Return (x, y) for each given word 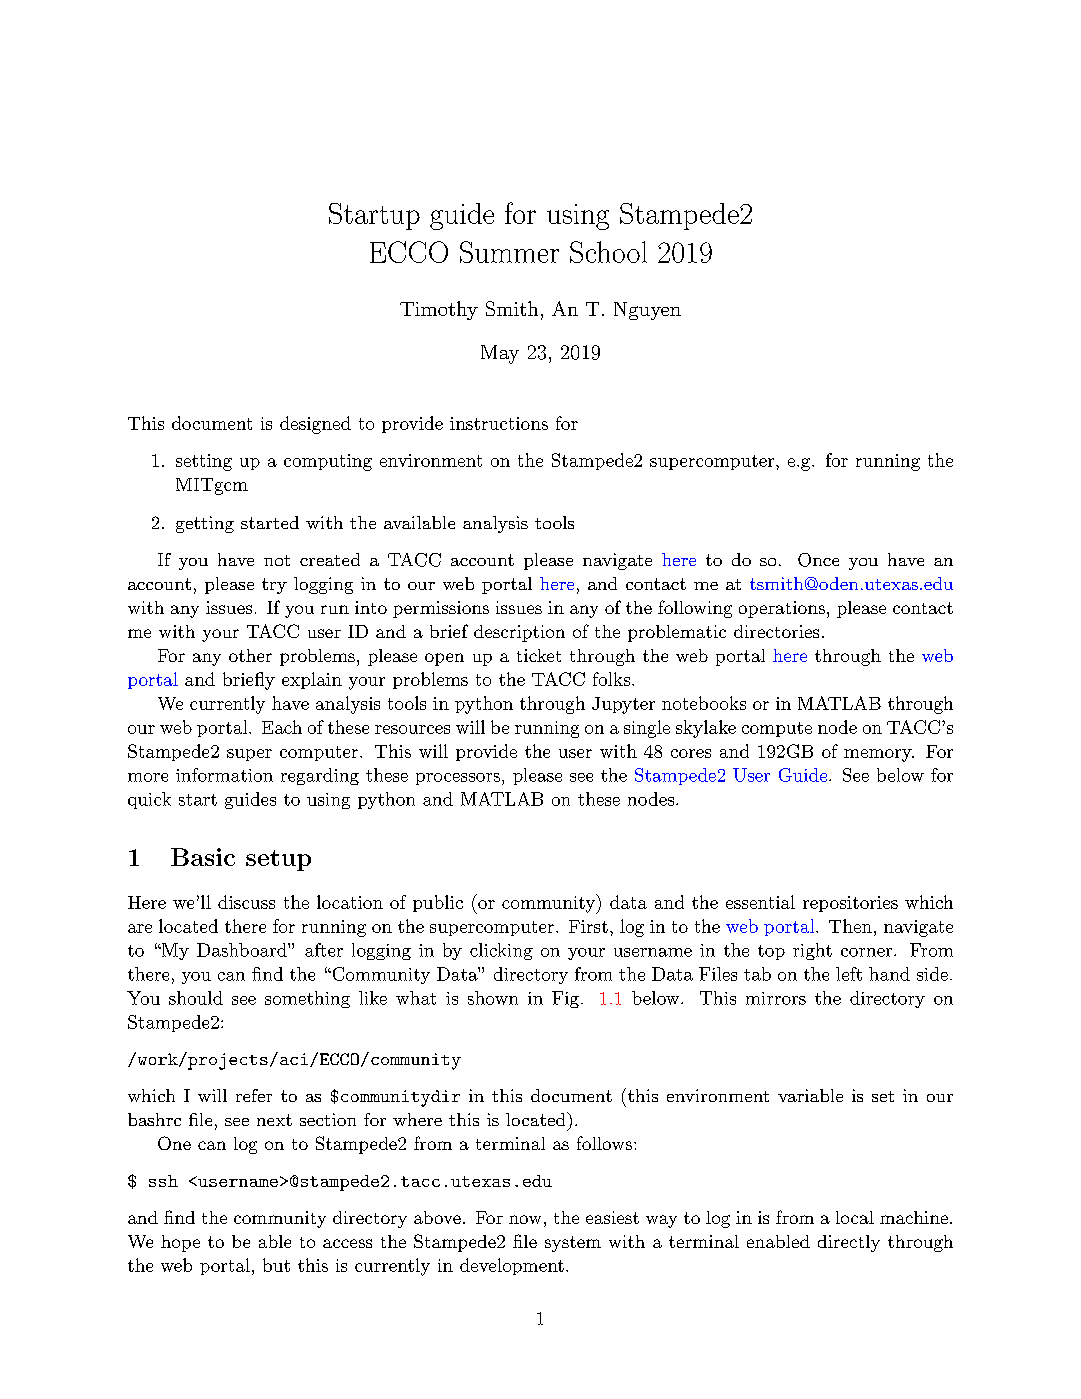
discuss (246, 902)
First (588, 926)
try (274, 586)
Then (850, 926)
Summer (509, 252)
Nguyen (647, 311)
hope (180, 1243)
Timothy (439, 310)
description (519, 633)
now (525, 1219)
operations (782, 609)
